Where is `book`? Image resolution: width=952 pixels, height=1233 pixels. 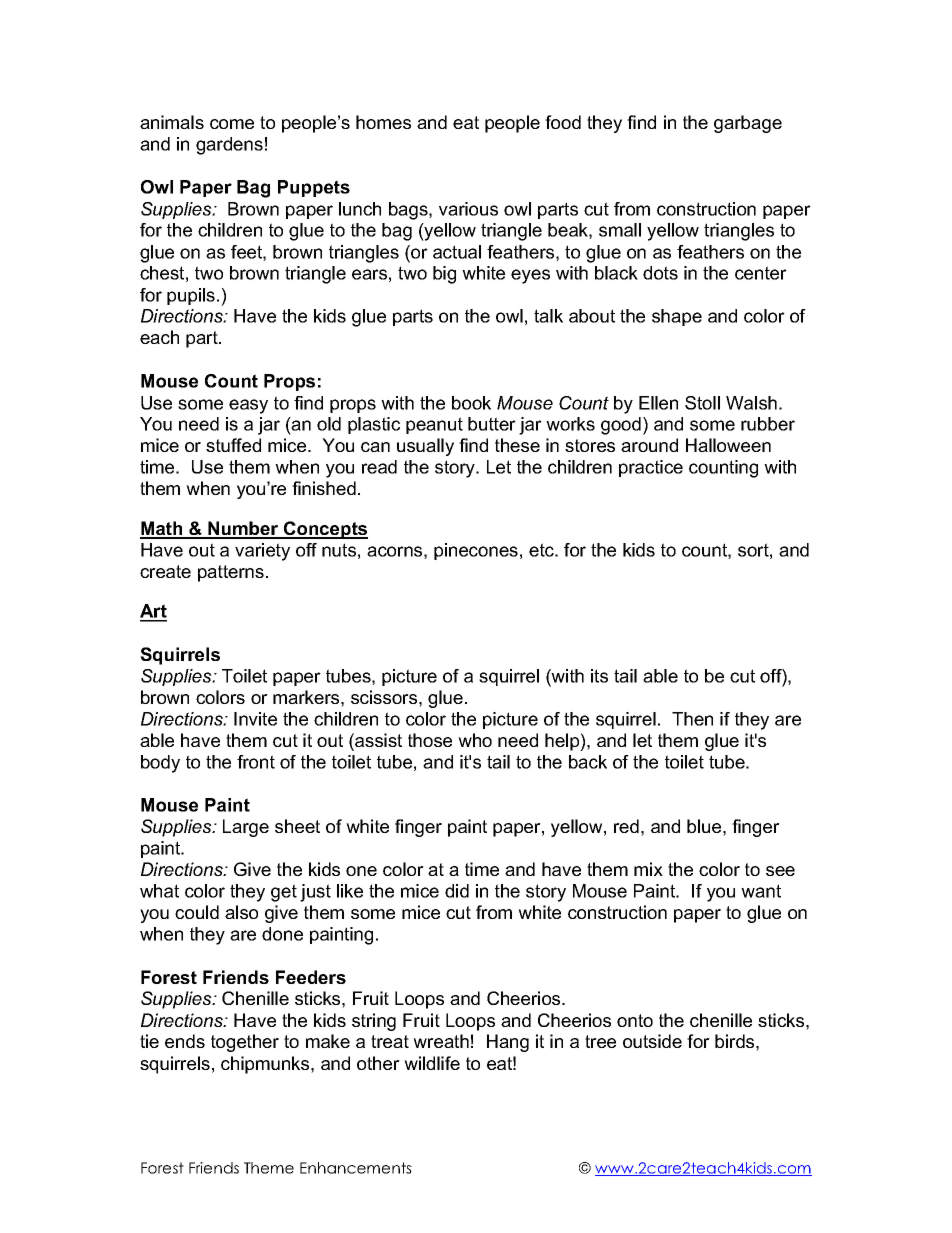
book is located at coordinates (471, 403).
